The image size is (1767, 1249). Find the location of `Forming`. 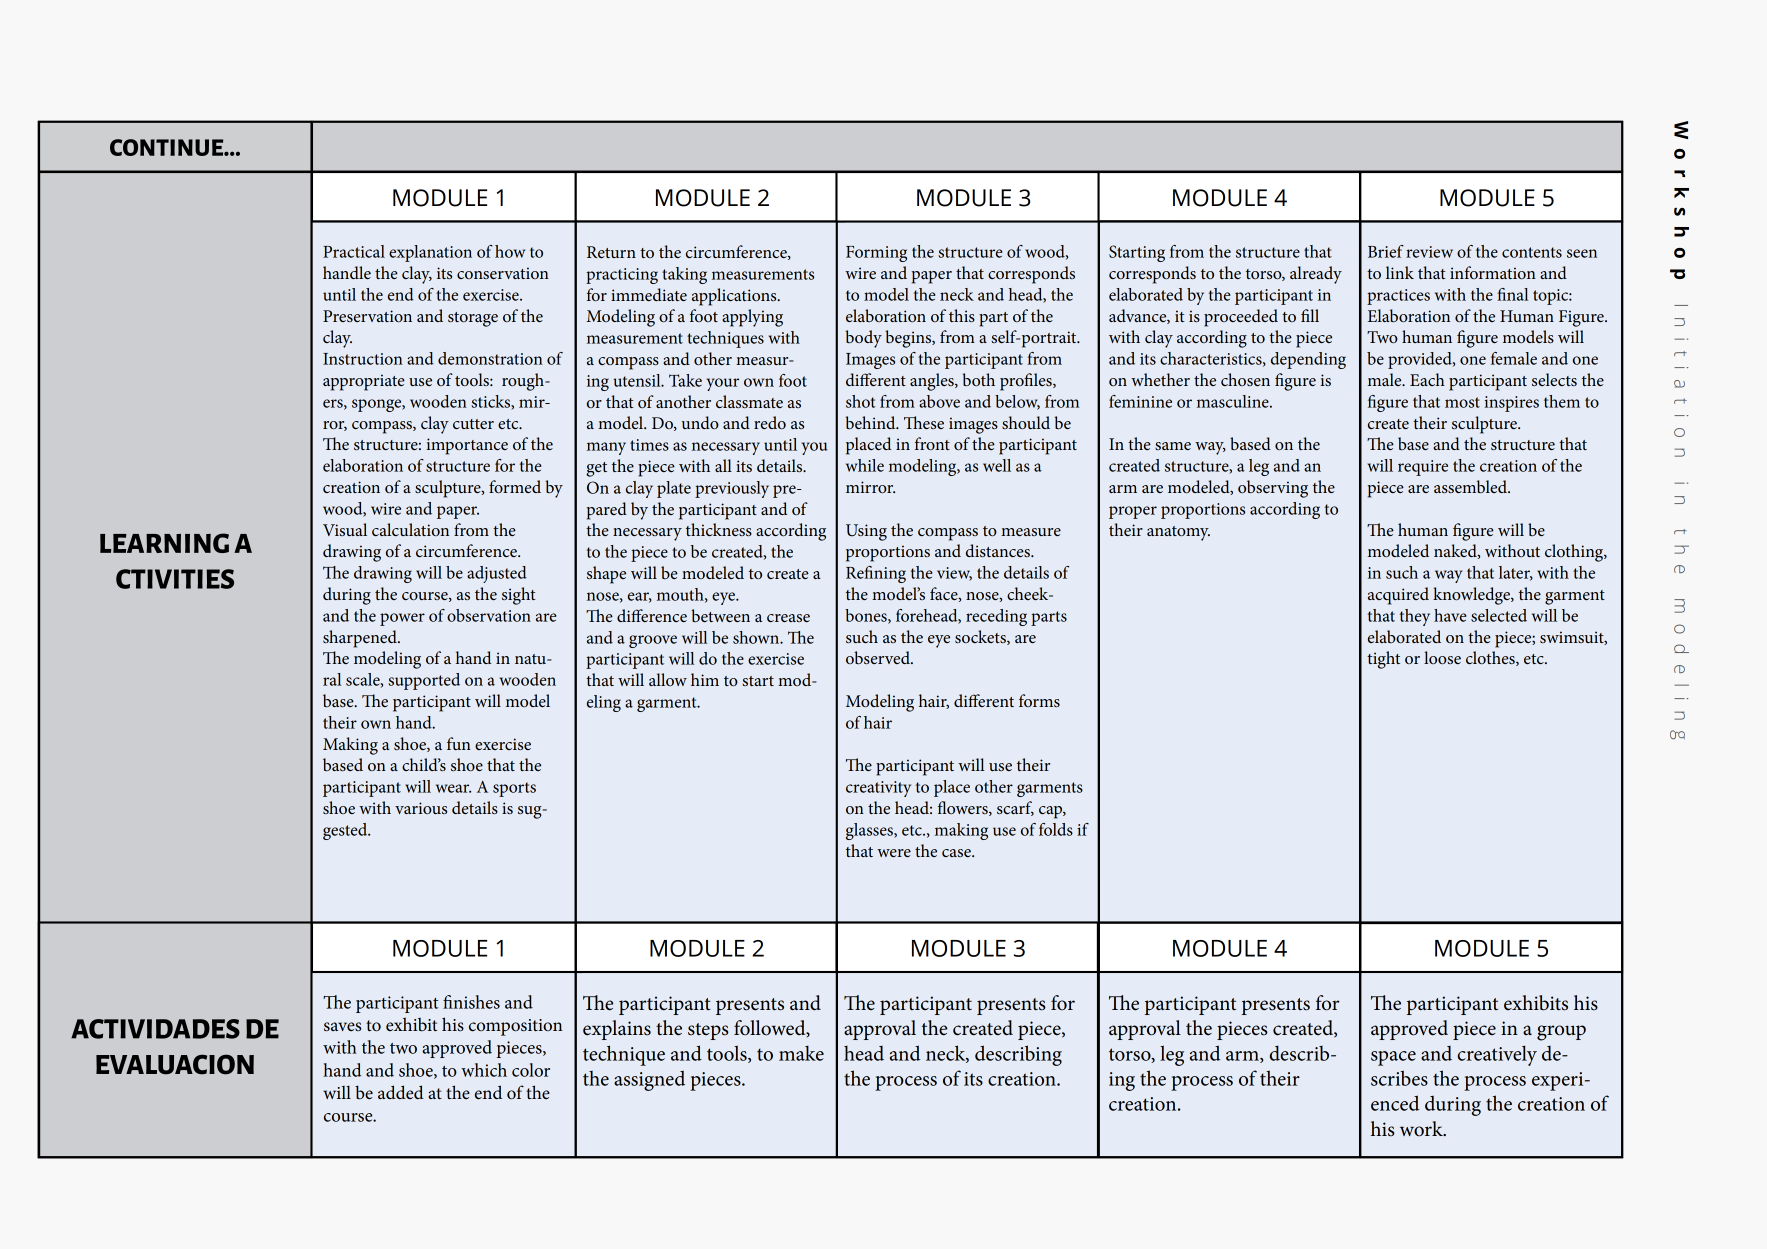

Forming is located at coordinates (876, 254).
